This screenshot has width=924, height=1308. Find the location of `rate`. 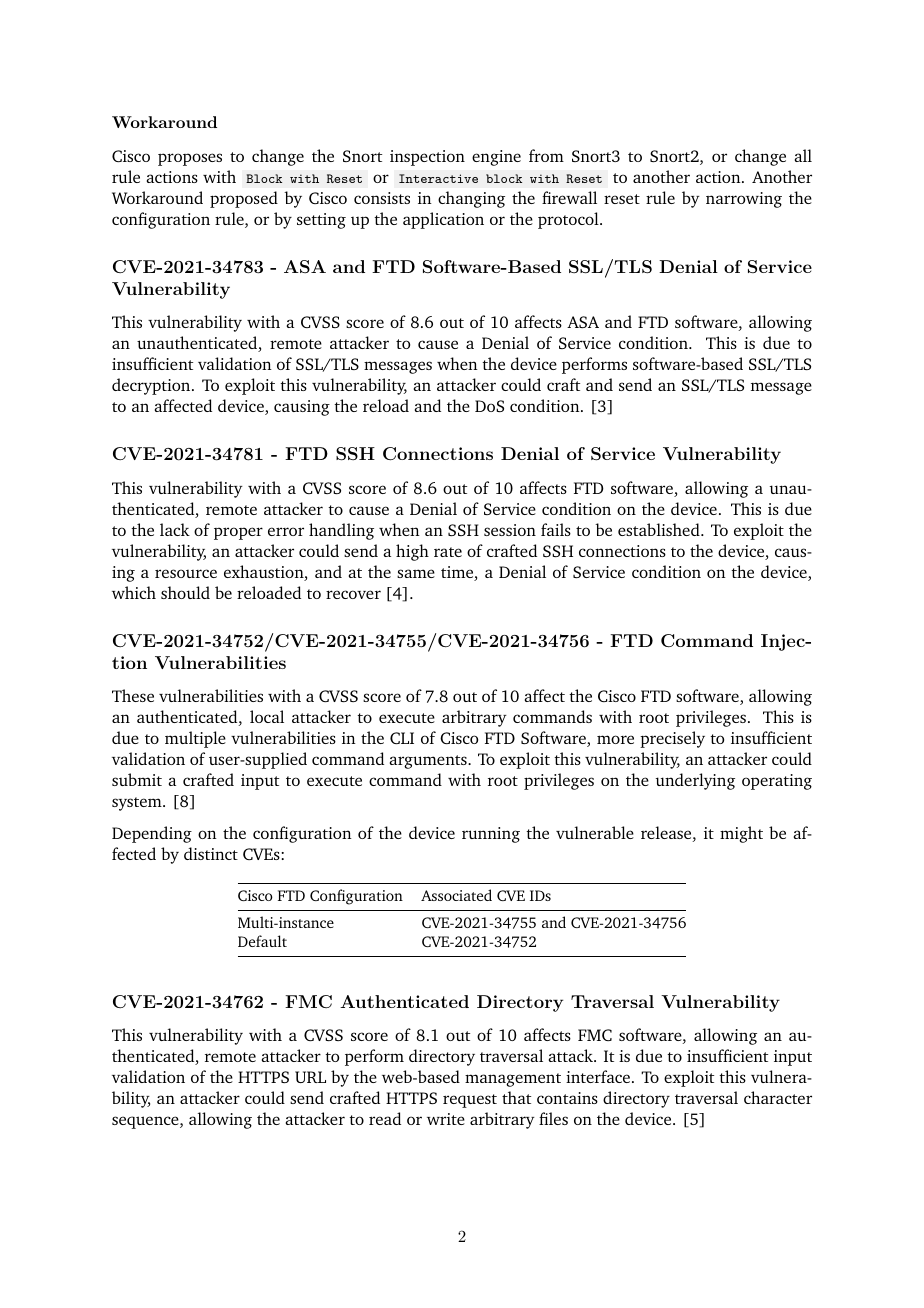

rate is located at coordinates (448, 552).
